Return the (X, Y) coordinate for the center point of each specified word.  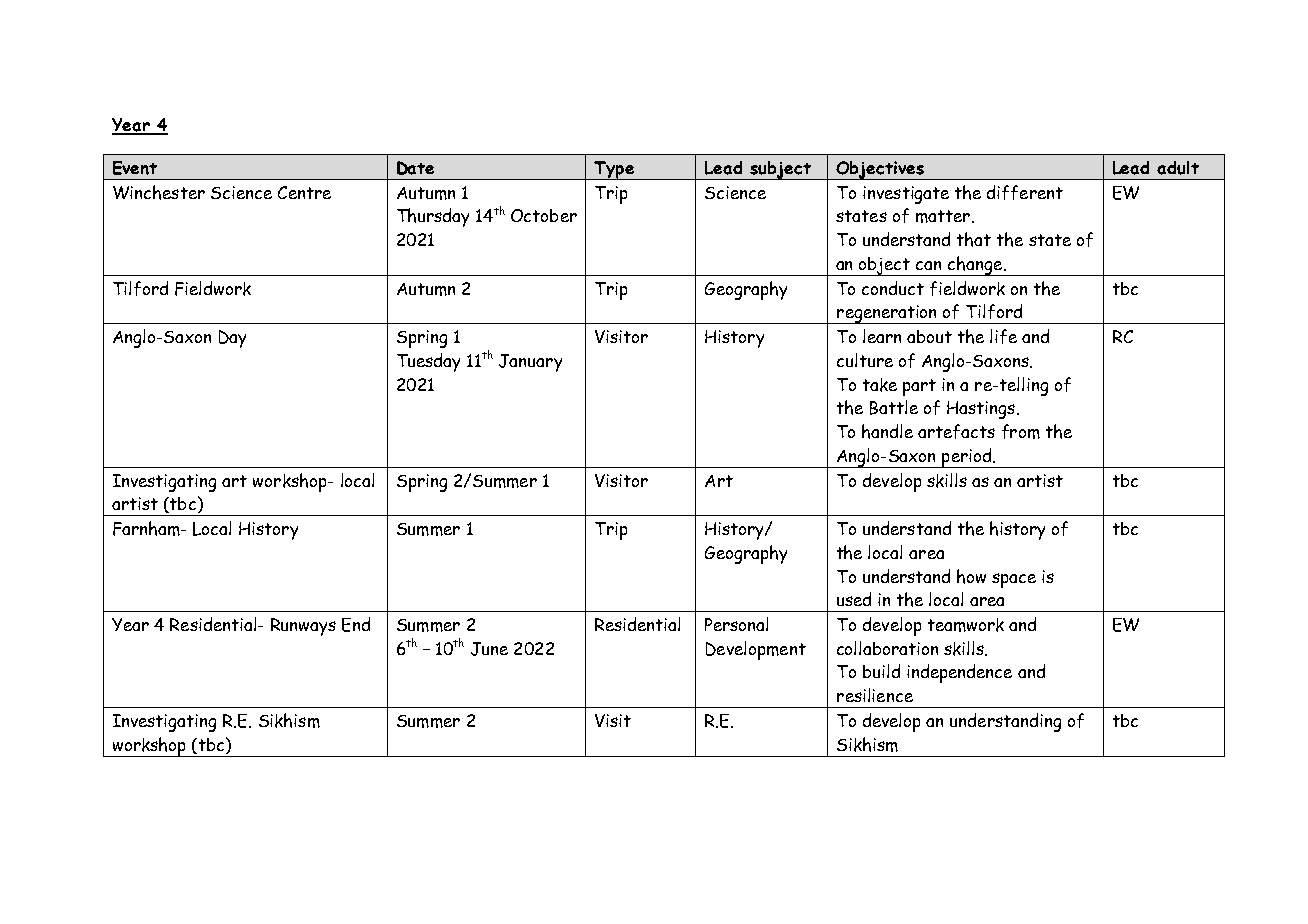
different (1025, 192)
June (489, 649)
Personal (736, 624)
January (530, 363)
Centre (304, 192)
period (967, 458)
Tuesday (428, 362)
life (1003, 336)
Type (614, 170)
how (971, 576)
